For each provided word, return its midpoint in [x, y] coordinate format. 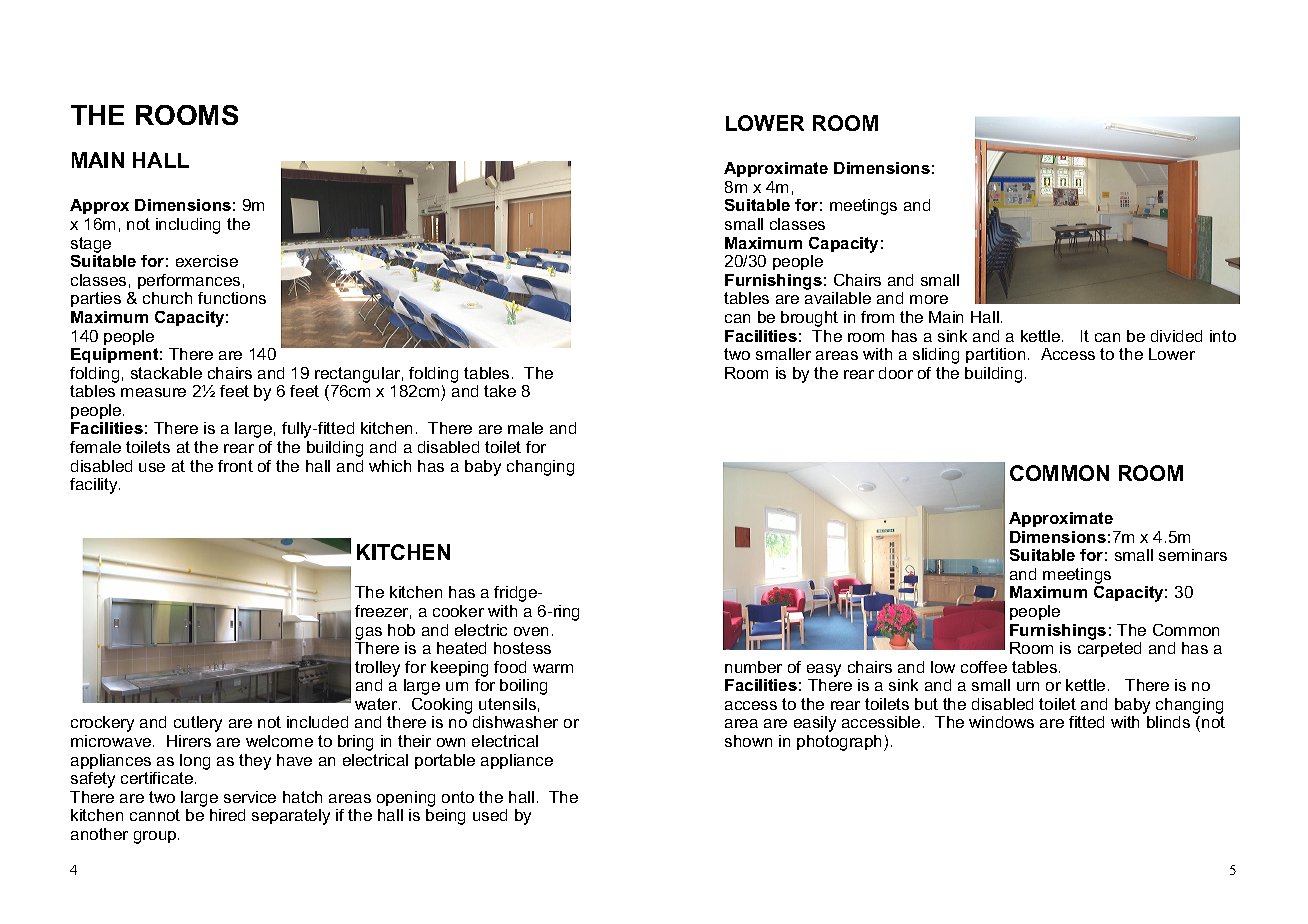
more [929, 299]
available [838, 298]
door [896, 373]
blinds [1168, 722]
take [500, 391]
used [490, 815]
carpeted [1109, 649]
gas [369, 633]
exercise [207, 261]
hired [227, 815]
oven [531, 631]
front [235, 466]
